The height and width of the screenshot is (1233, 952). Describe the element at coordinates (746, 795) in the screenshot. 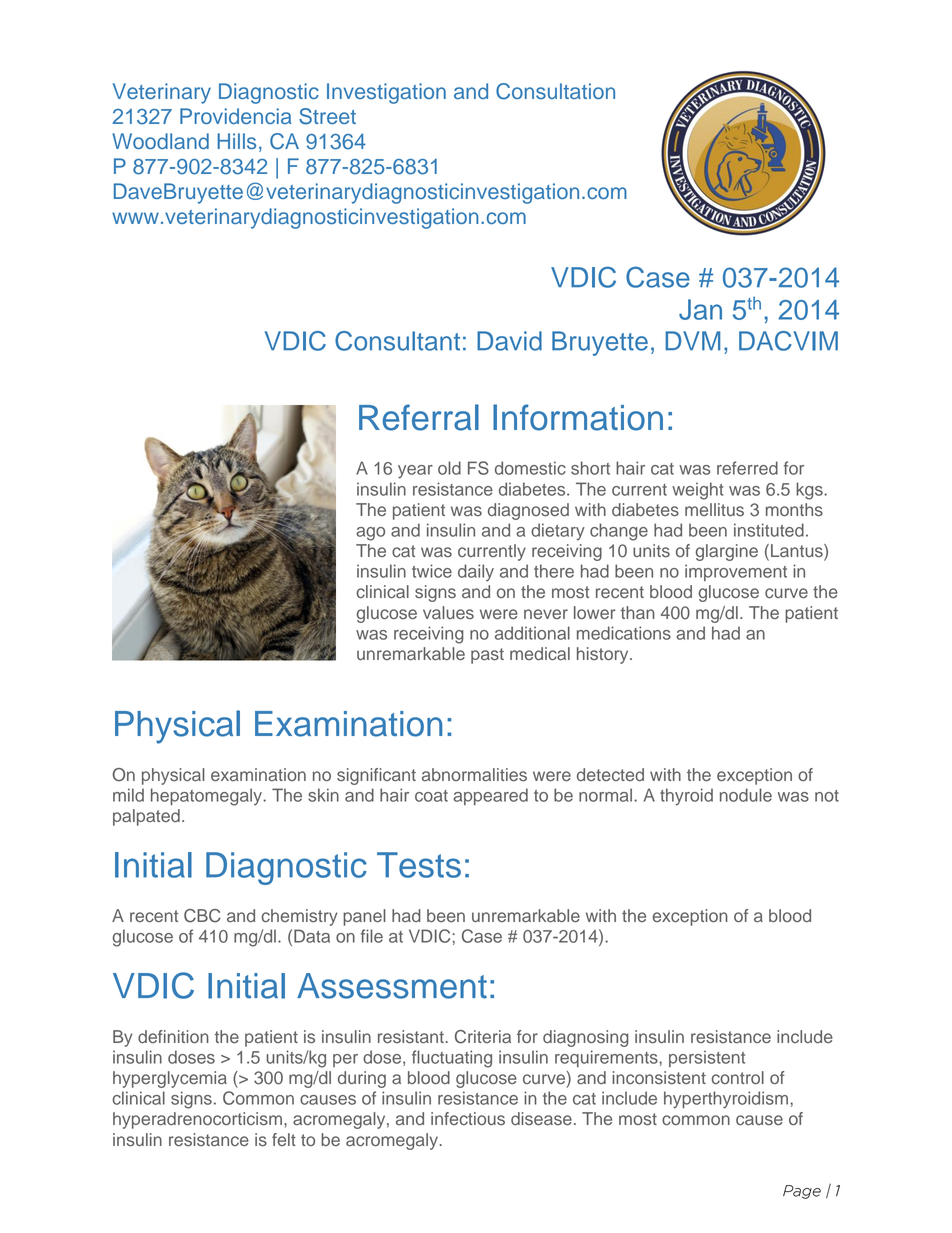

I see `nodule` at that location.
